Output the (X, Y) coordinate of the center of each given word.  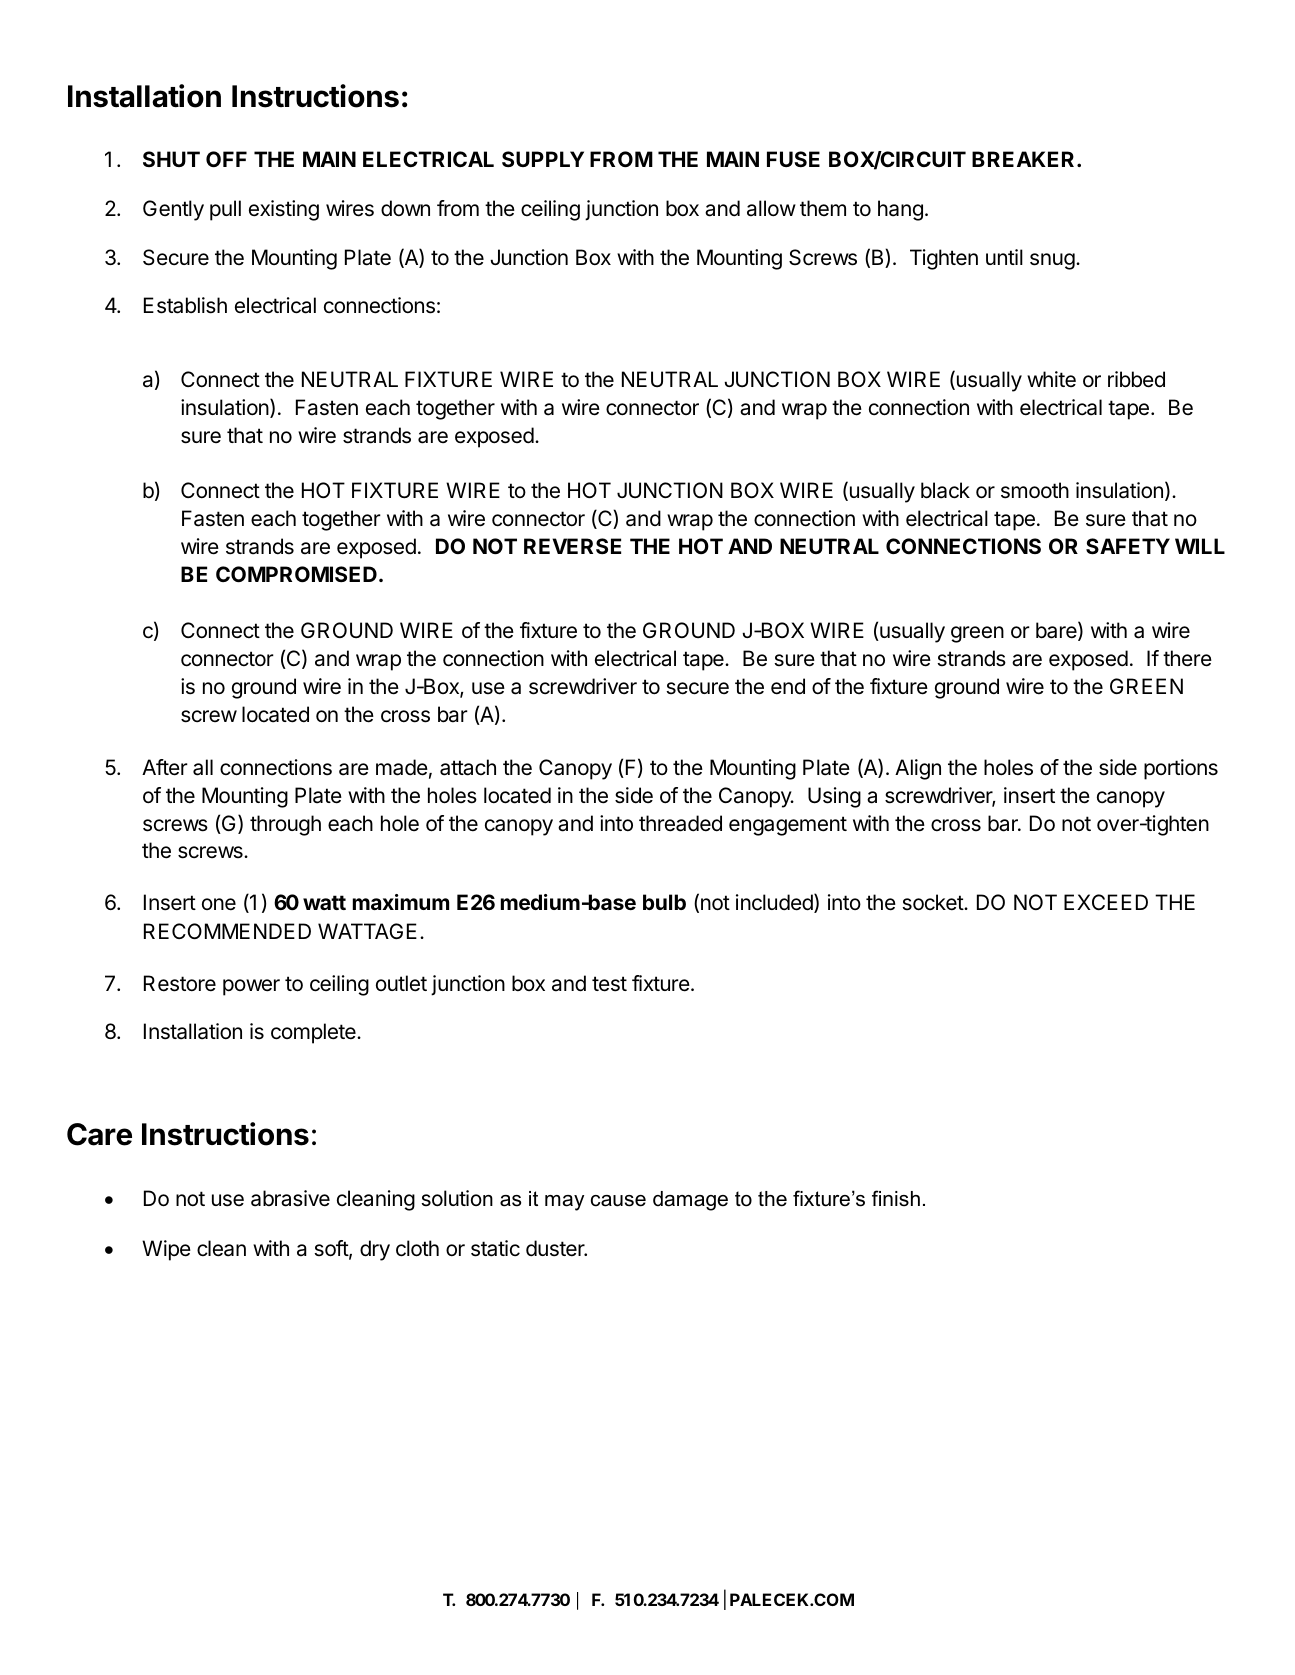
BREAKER (1023, 159)
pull (225, 210)
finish (896, 1198)
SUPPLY (543, 159)
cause (618, 1201)
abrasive (290, 1198)
